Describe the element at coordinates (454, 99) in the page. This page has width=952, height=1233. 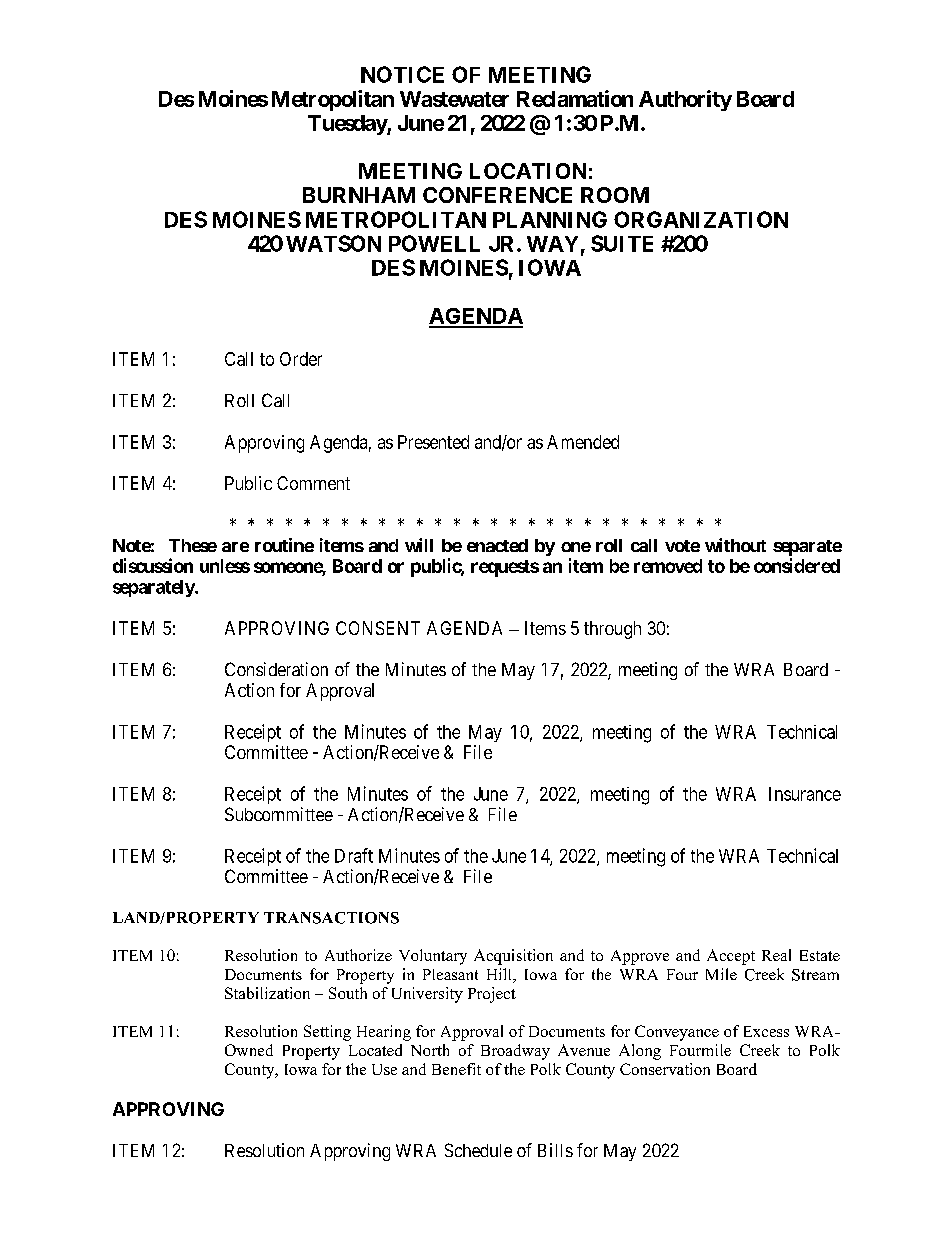
I see `Wastewater` at that location.
